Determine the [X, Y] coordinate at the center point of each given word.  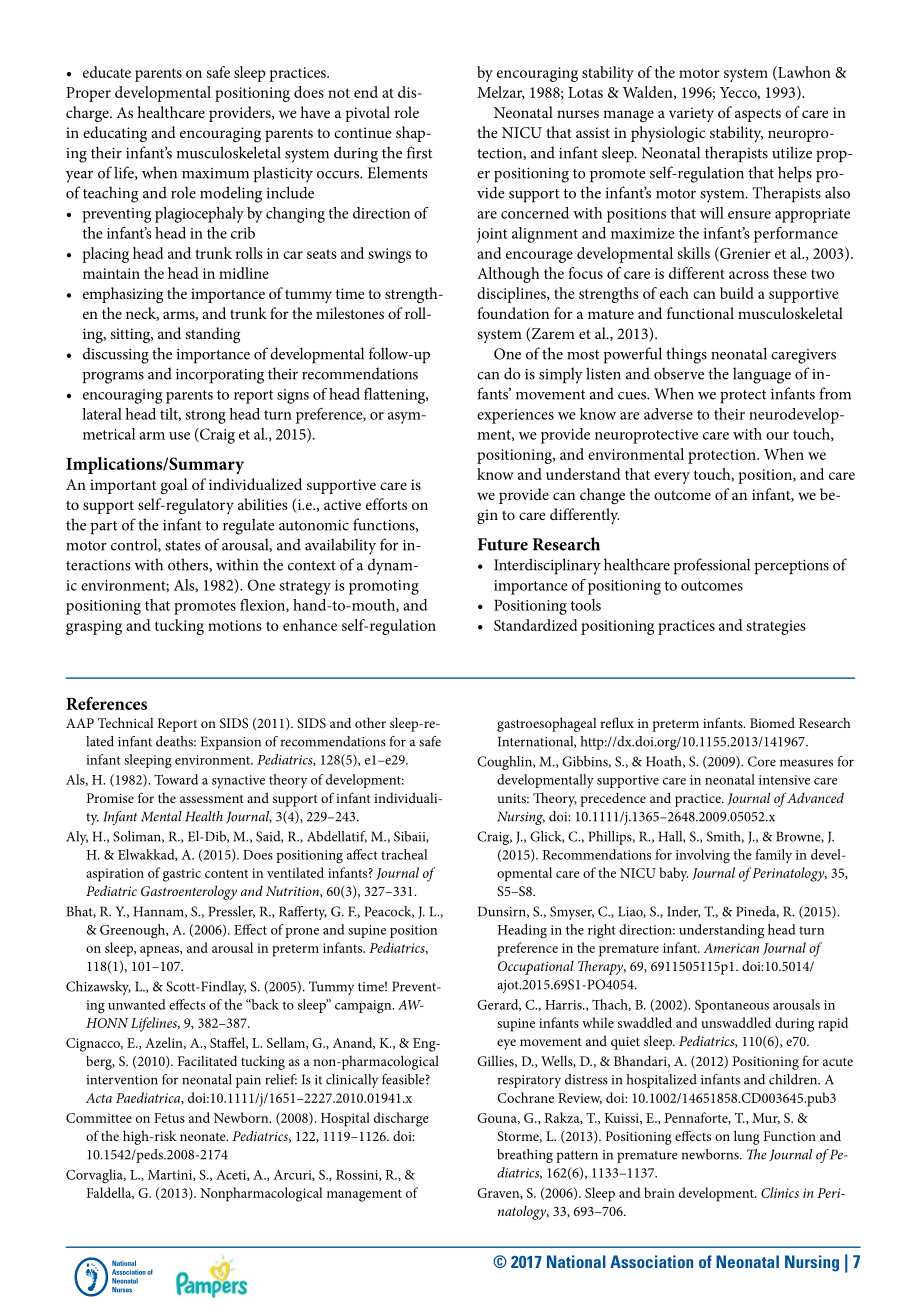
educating [115, 134]
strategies [776, 627]
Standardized [535, 625]
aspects [758, 115]
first [419, 152]
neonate [204, 1137]
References [106, 703]
